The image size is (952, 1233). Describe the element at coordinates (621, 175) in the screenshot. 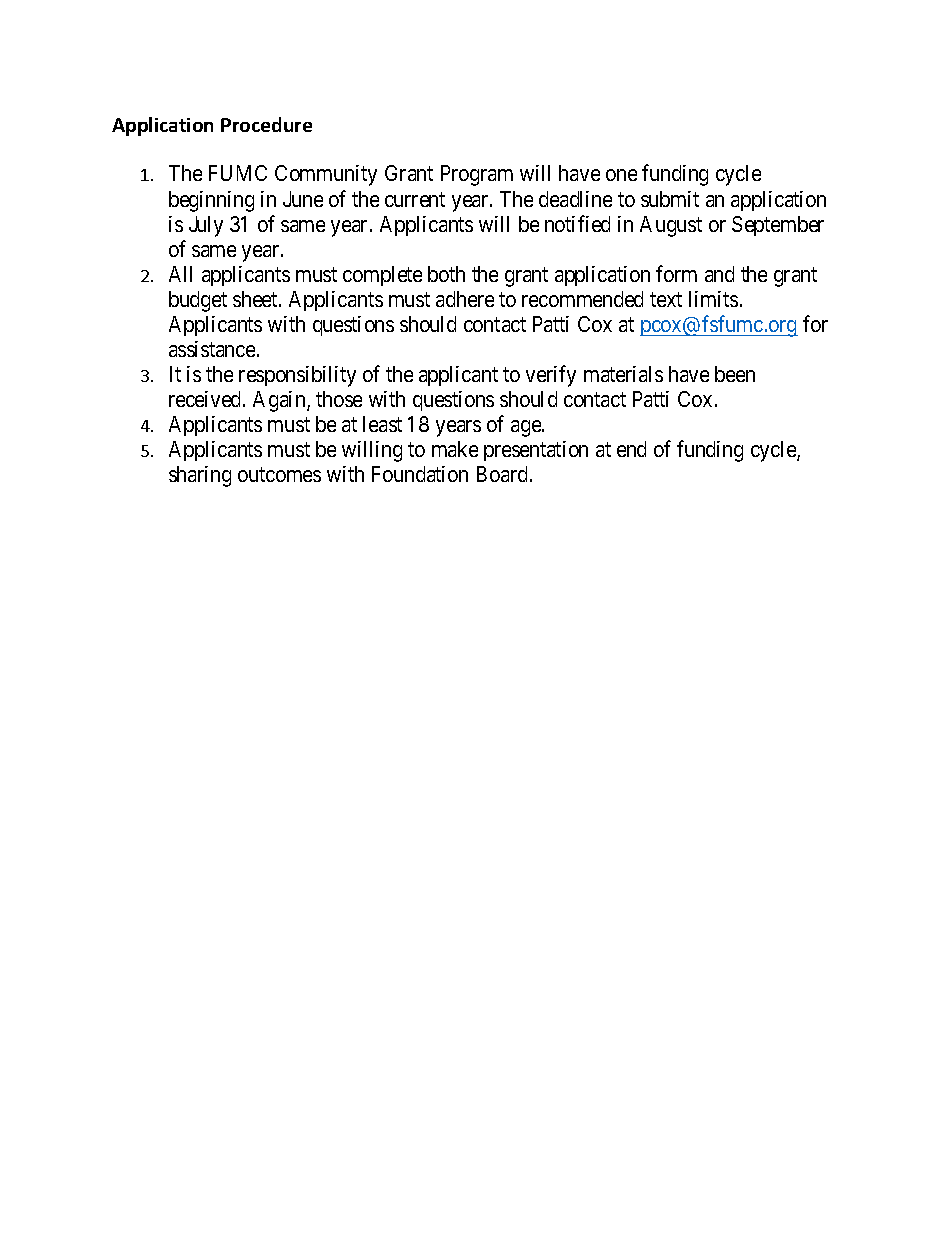

I see `one` at that location.
